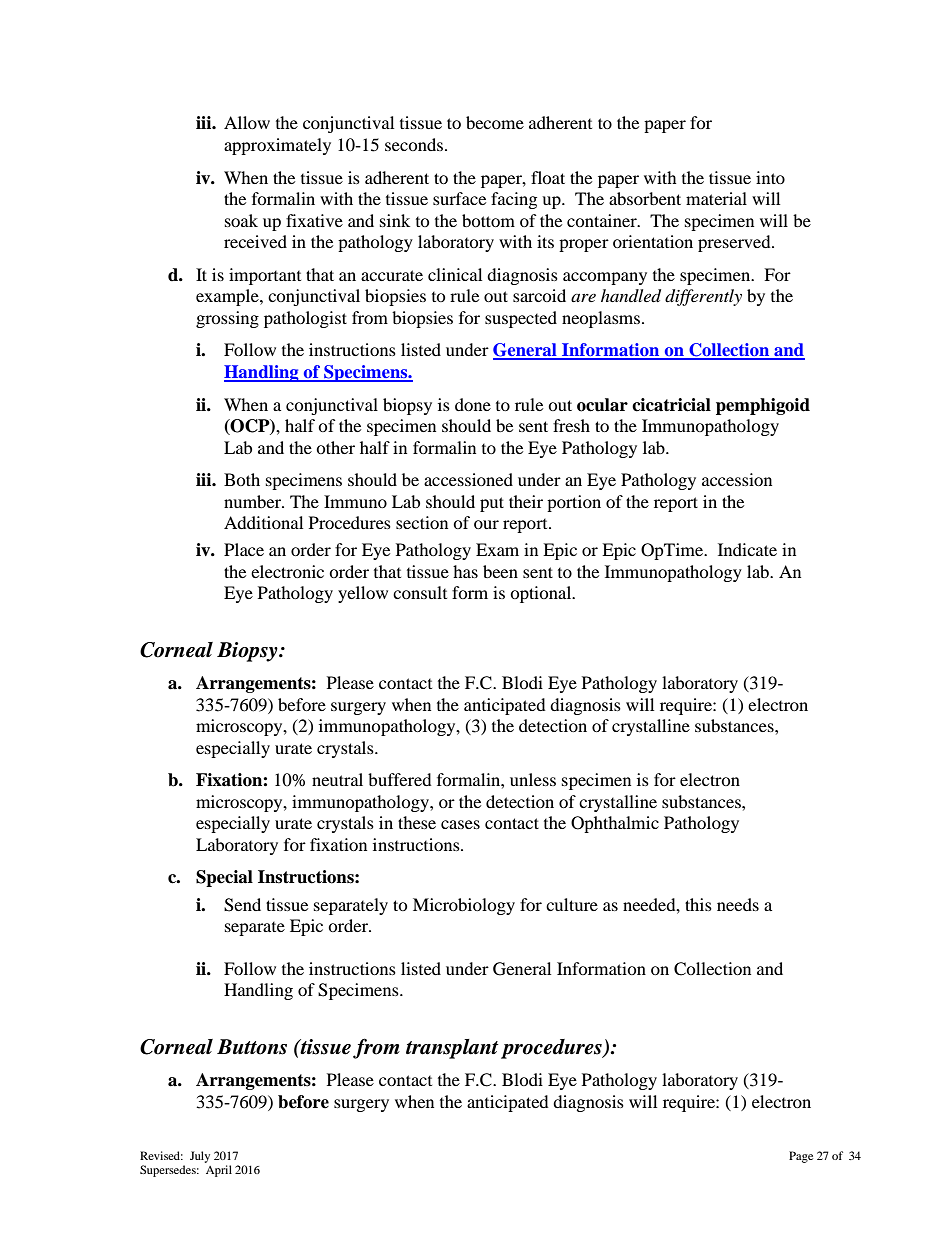 The width and height of the page is (952, 1233). I want to click on Microbiology, so click(464, 906).
